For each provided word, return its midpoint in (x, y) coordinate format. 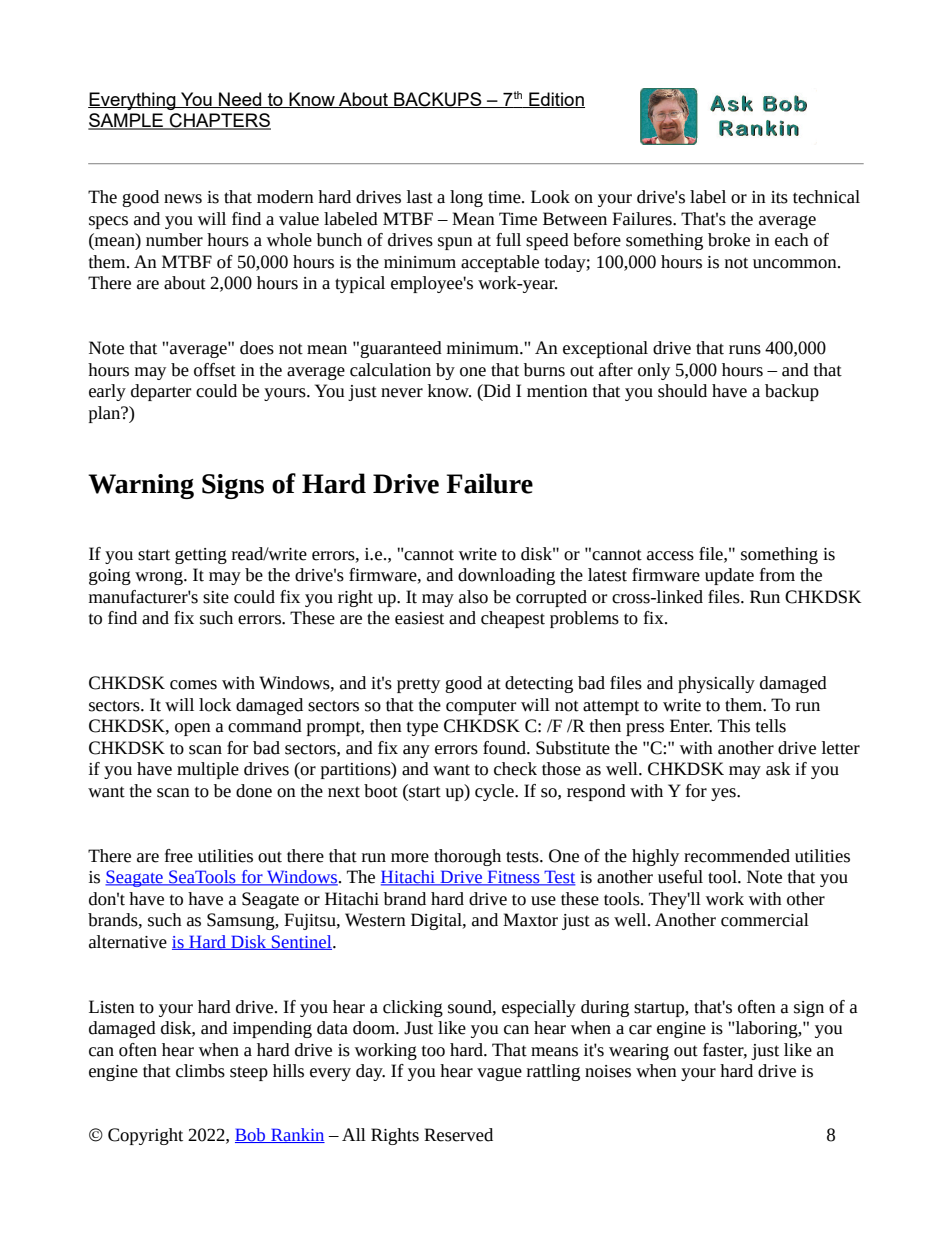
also (473, 597)
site (216, 597)
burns (544, 370)
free (179, 856)
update (729, 576)
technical (826, 197)
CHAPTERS (219, 121)
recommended (737, 856)
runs (745, 350)
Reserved (458, 1135)
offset (215, 370)
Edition (556, 100)
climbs (200, 1071)
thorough (467, 857)
